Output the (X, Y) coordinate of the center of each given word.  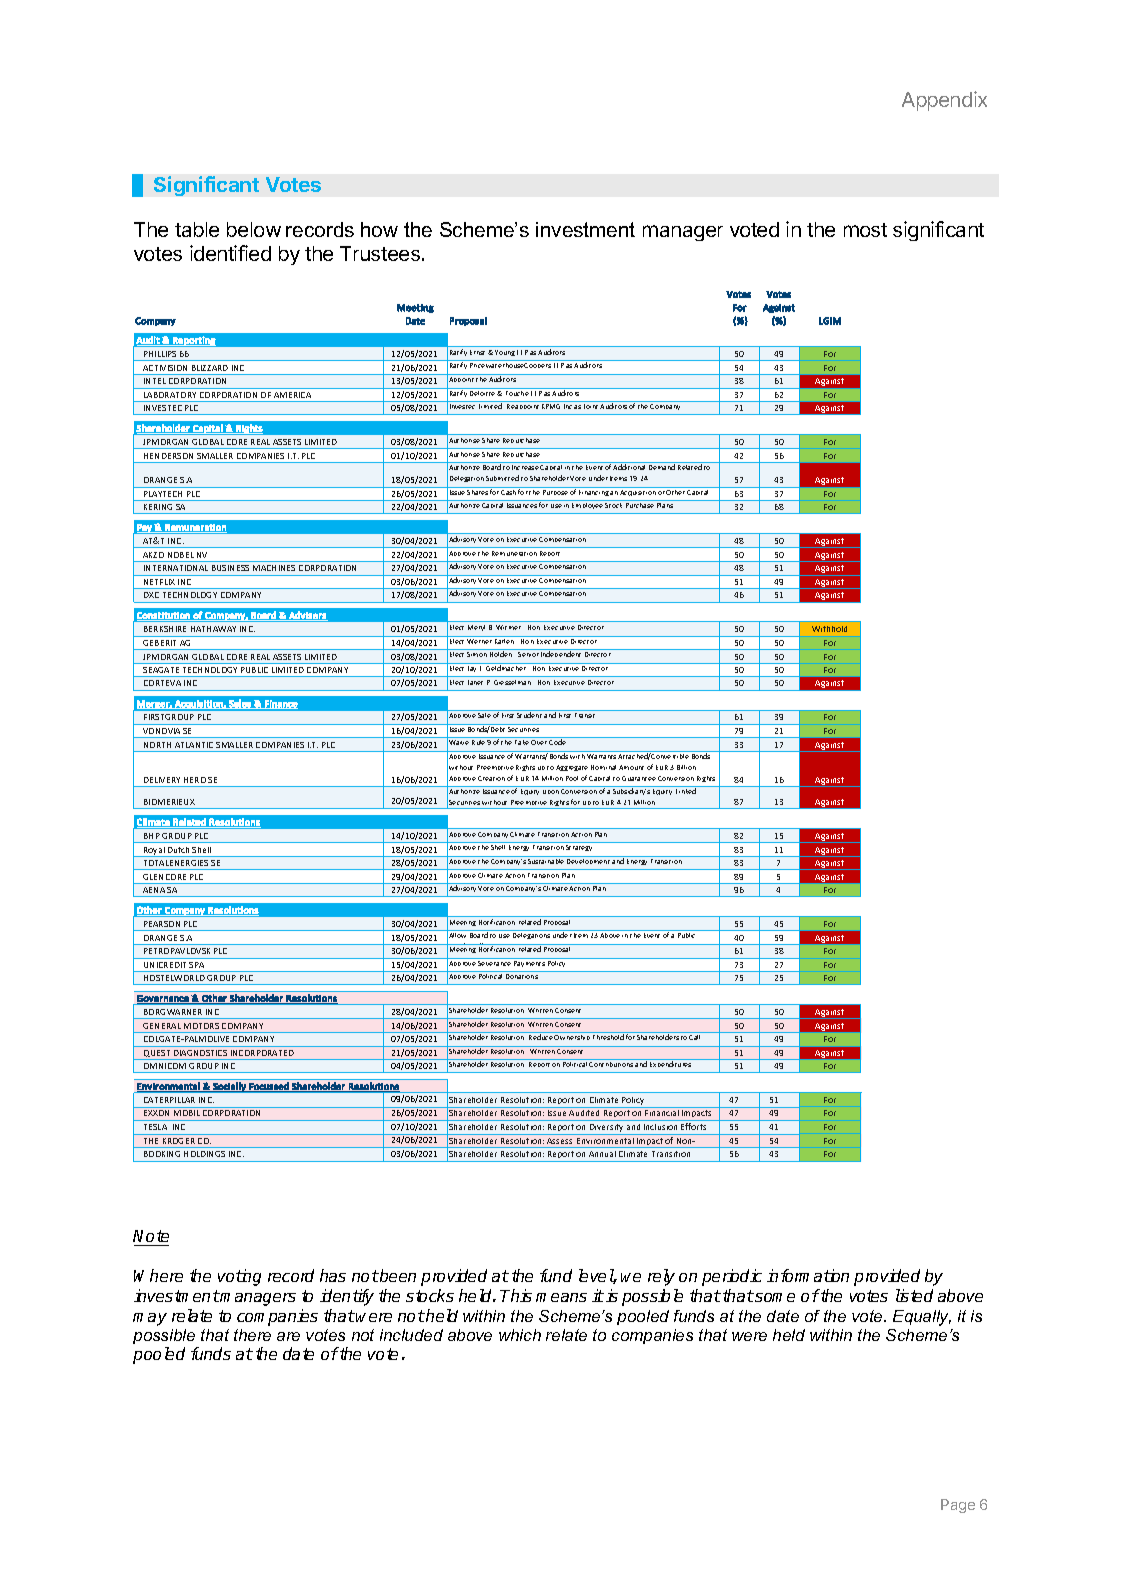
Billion (686, 767)
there (252, 1335)
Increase (525, 467)
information (808, 1275)
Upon (551, 792)
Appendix (944, 101)
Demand (662, 467)
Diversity (607, 1129)
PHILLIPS (160, 354)
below (254, 229)
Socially (229, 1087)
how (379, 229)
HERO (195, 780)
